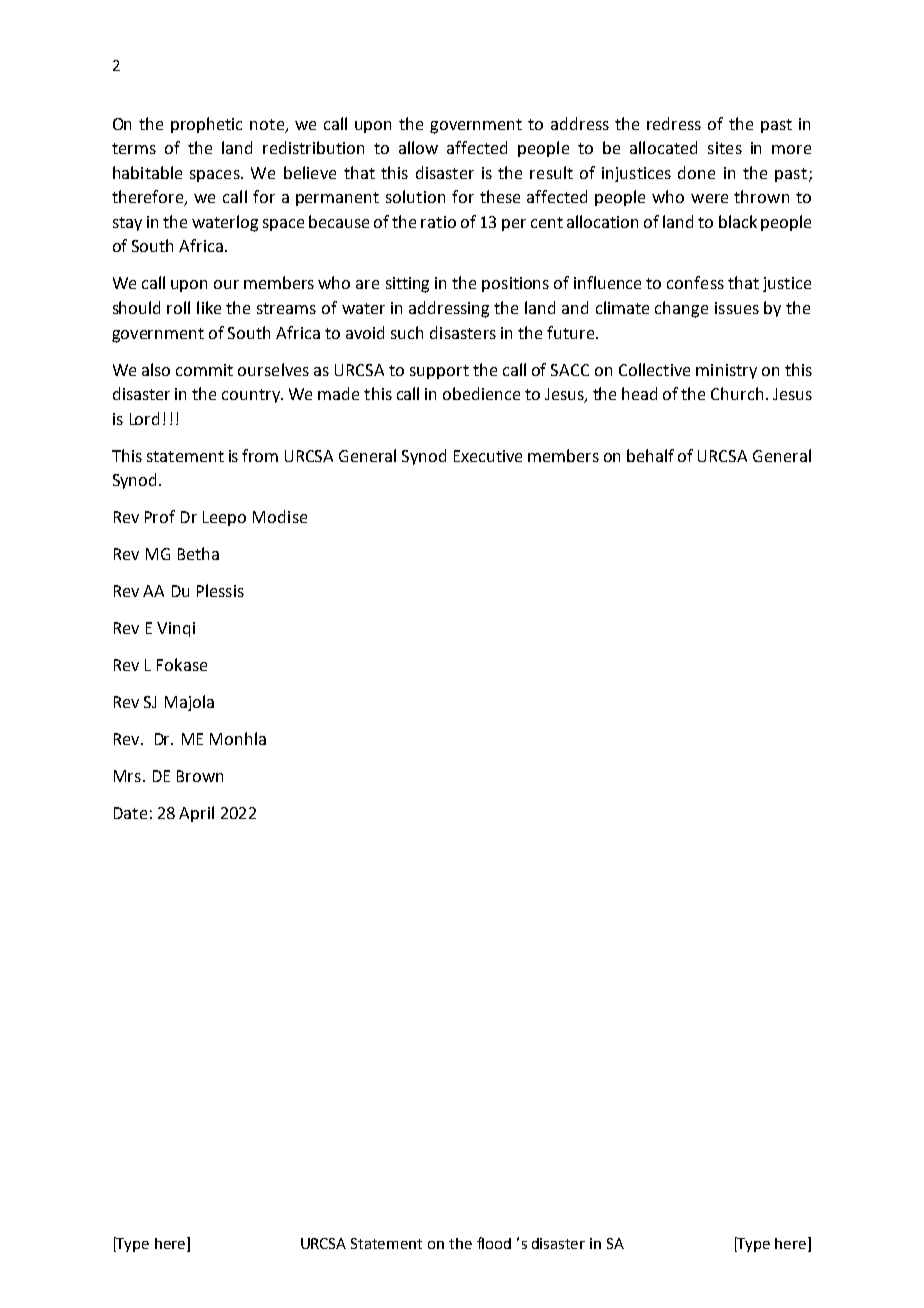 The image size is (924, 1308). What do you see at coordinates (206, 125) in the image?
I see `prophetic` at bounding box center [206, 125].
